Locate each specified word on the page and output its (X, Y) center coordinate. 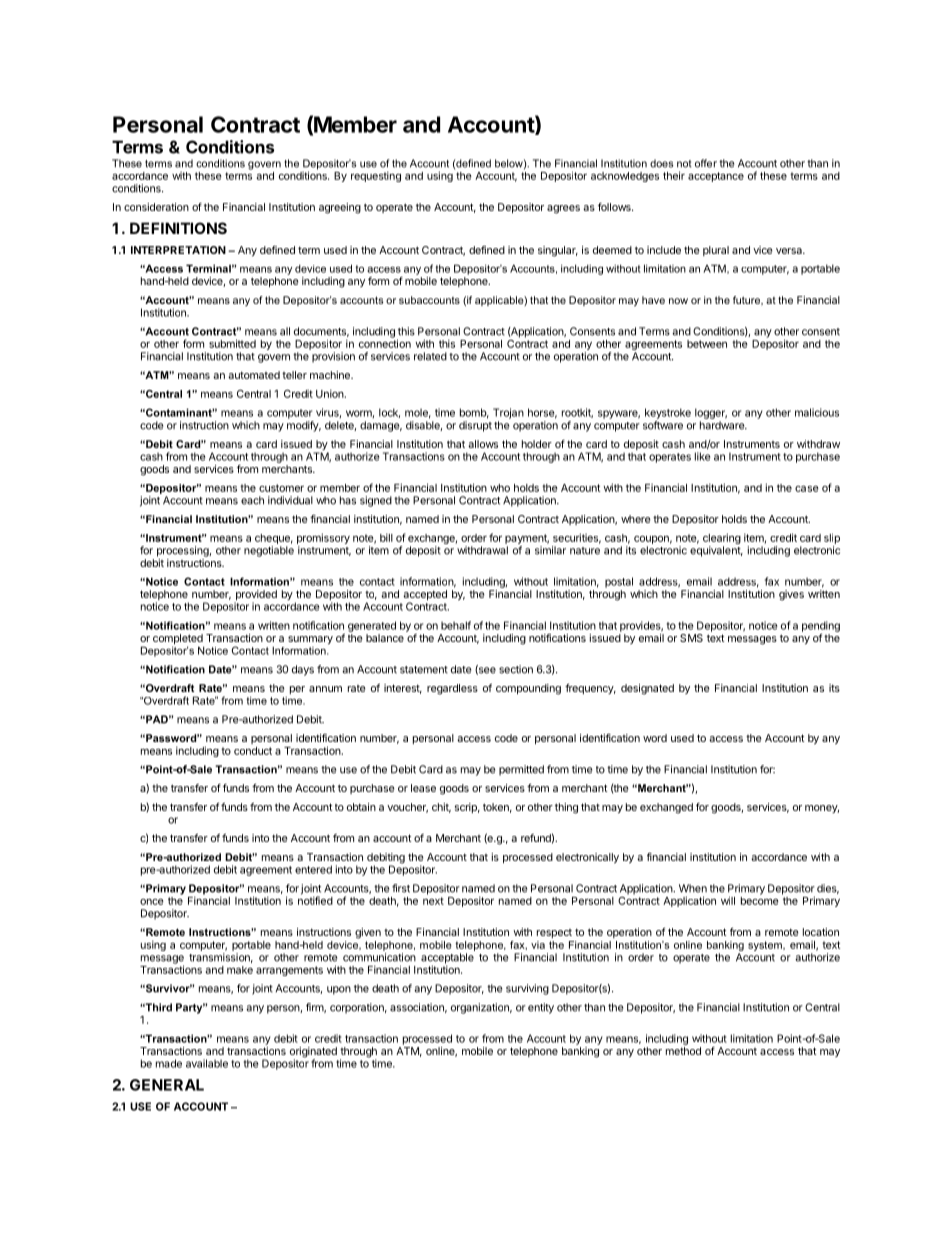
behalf (456, 625)
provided (255, 596)
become (760, 899)
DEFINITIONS (178, 228)
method (683, 1051)
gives (791, 595)
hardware (723, 425)
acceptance (716, 177)
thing (566, 808)
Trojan (508, 413)
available (207, 1063)
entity (541, 1008)
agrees (563, 209)
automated (254, 375)
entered (313, 869)
